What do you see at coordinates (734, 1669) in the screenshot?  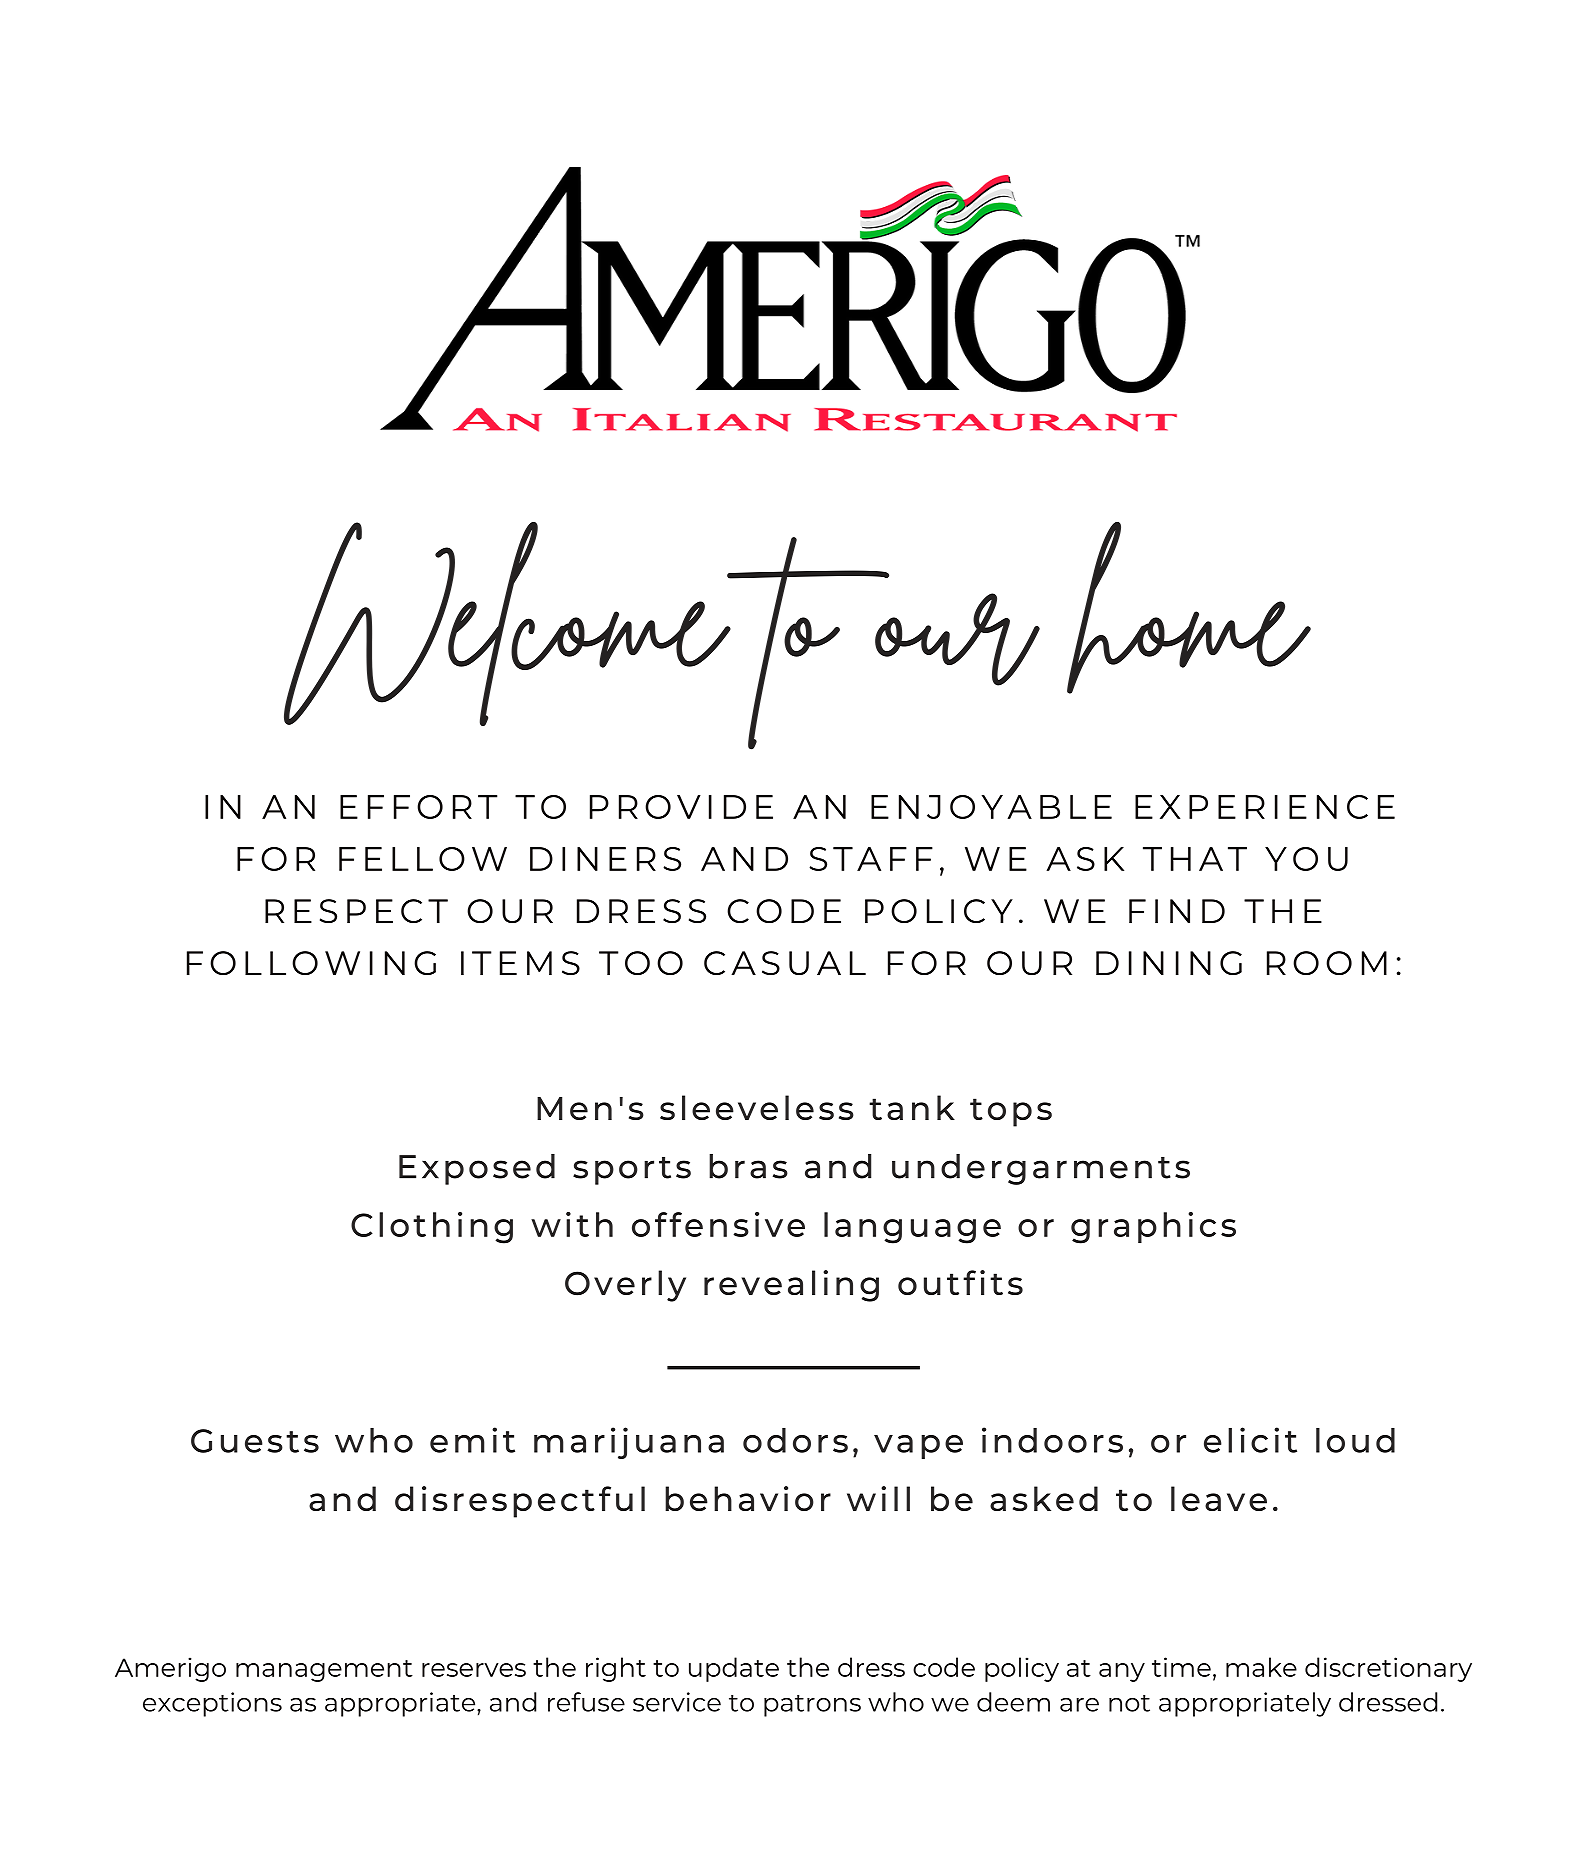 I see `update` at bounding box center [734, 1669].
